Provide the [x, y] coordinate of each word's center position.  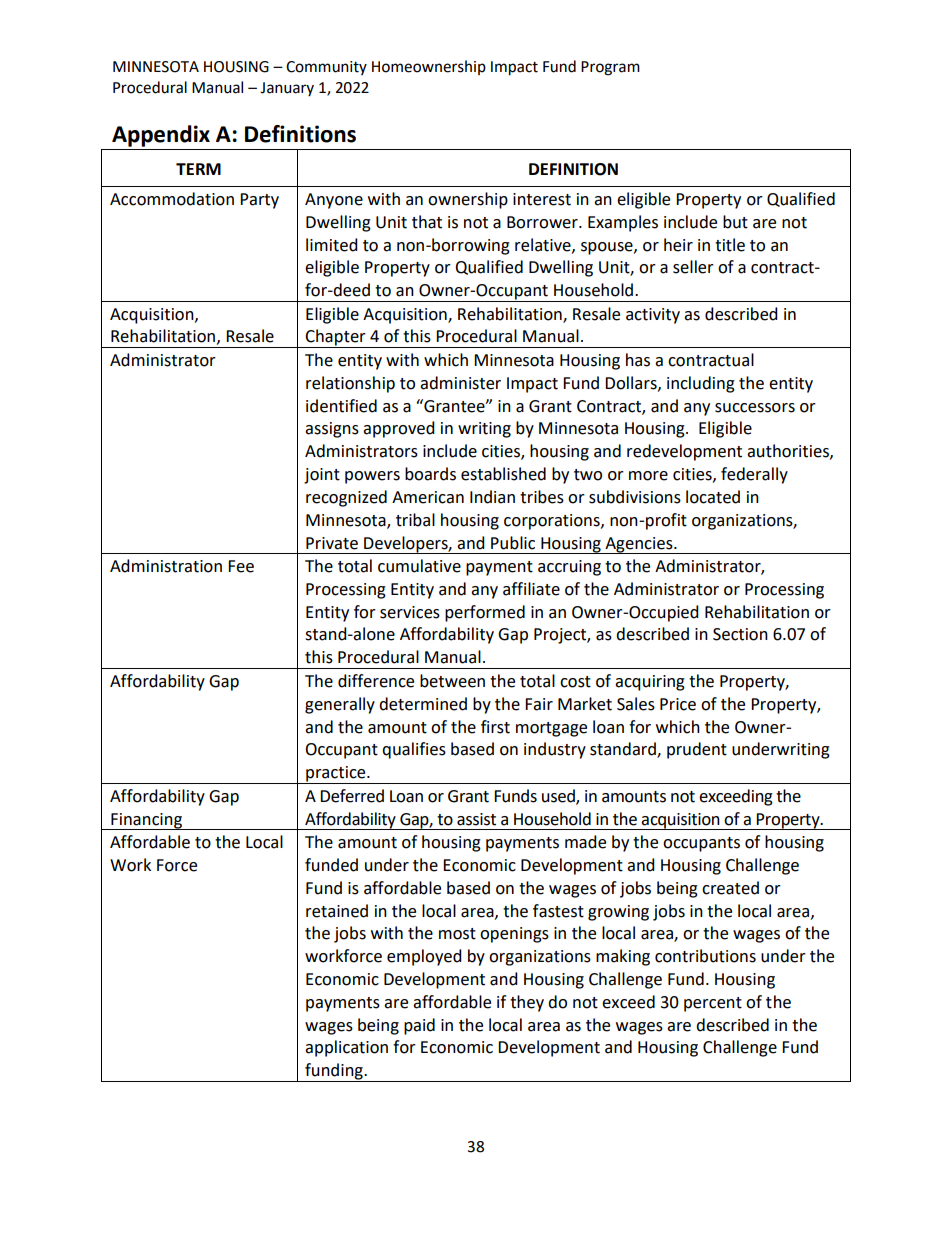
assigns [332, 430]
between [452, 681]
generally [340, 705]
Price [678, 704]
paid [419, 1026]
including [701, 384]
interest [542, 199]
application [346, 1048]
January [287, 89]
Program [610, 68]
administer [460, 383]
